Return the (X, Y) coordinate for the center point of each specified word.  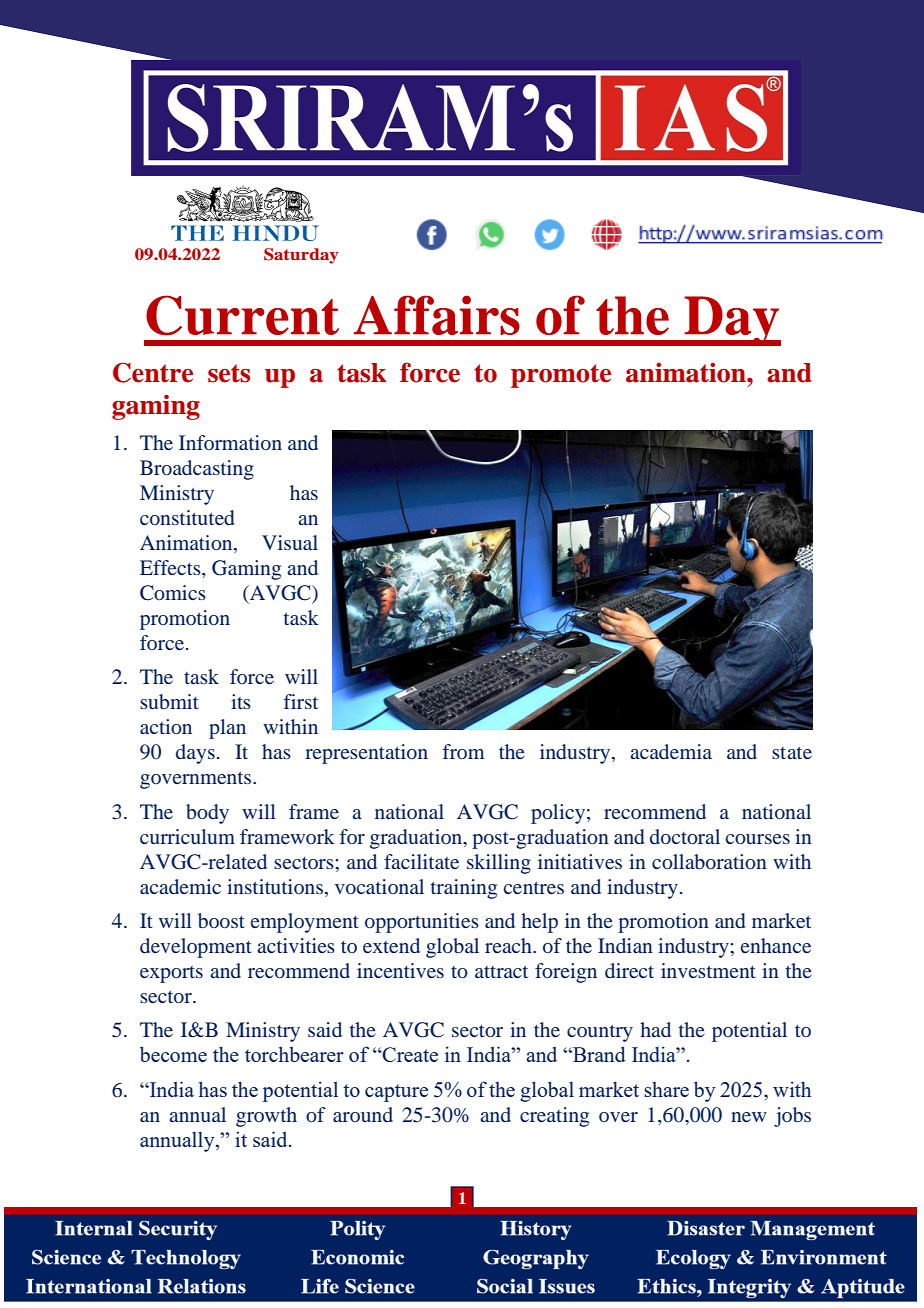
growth (266, 1117)
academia (671, 751)
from (464, 751)
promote (561, 376)
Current (242, 315)
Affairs (437, 315)
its (241, 701)
